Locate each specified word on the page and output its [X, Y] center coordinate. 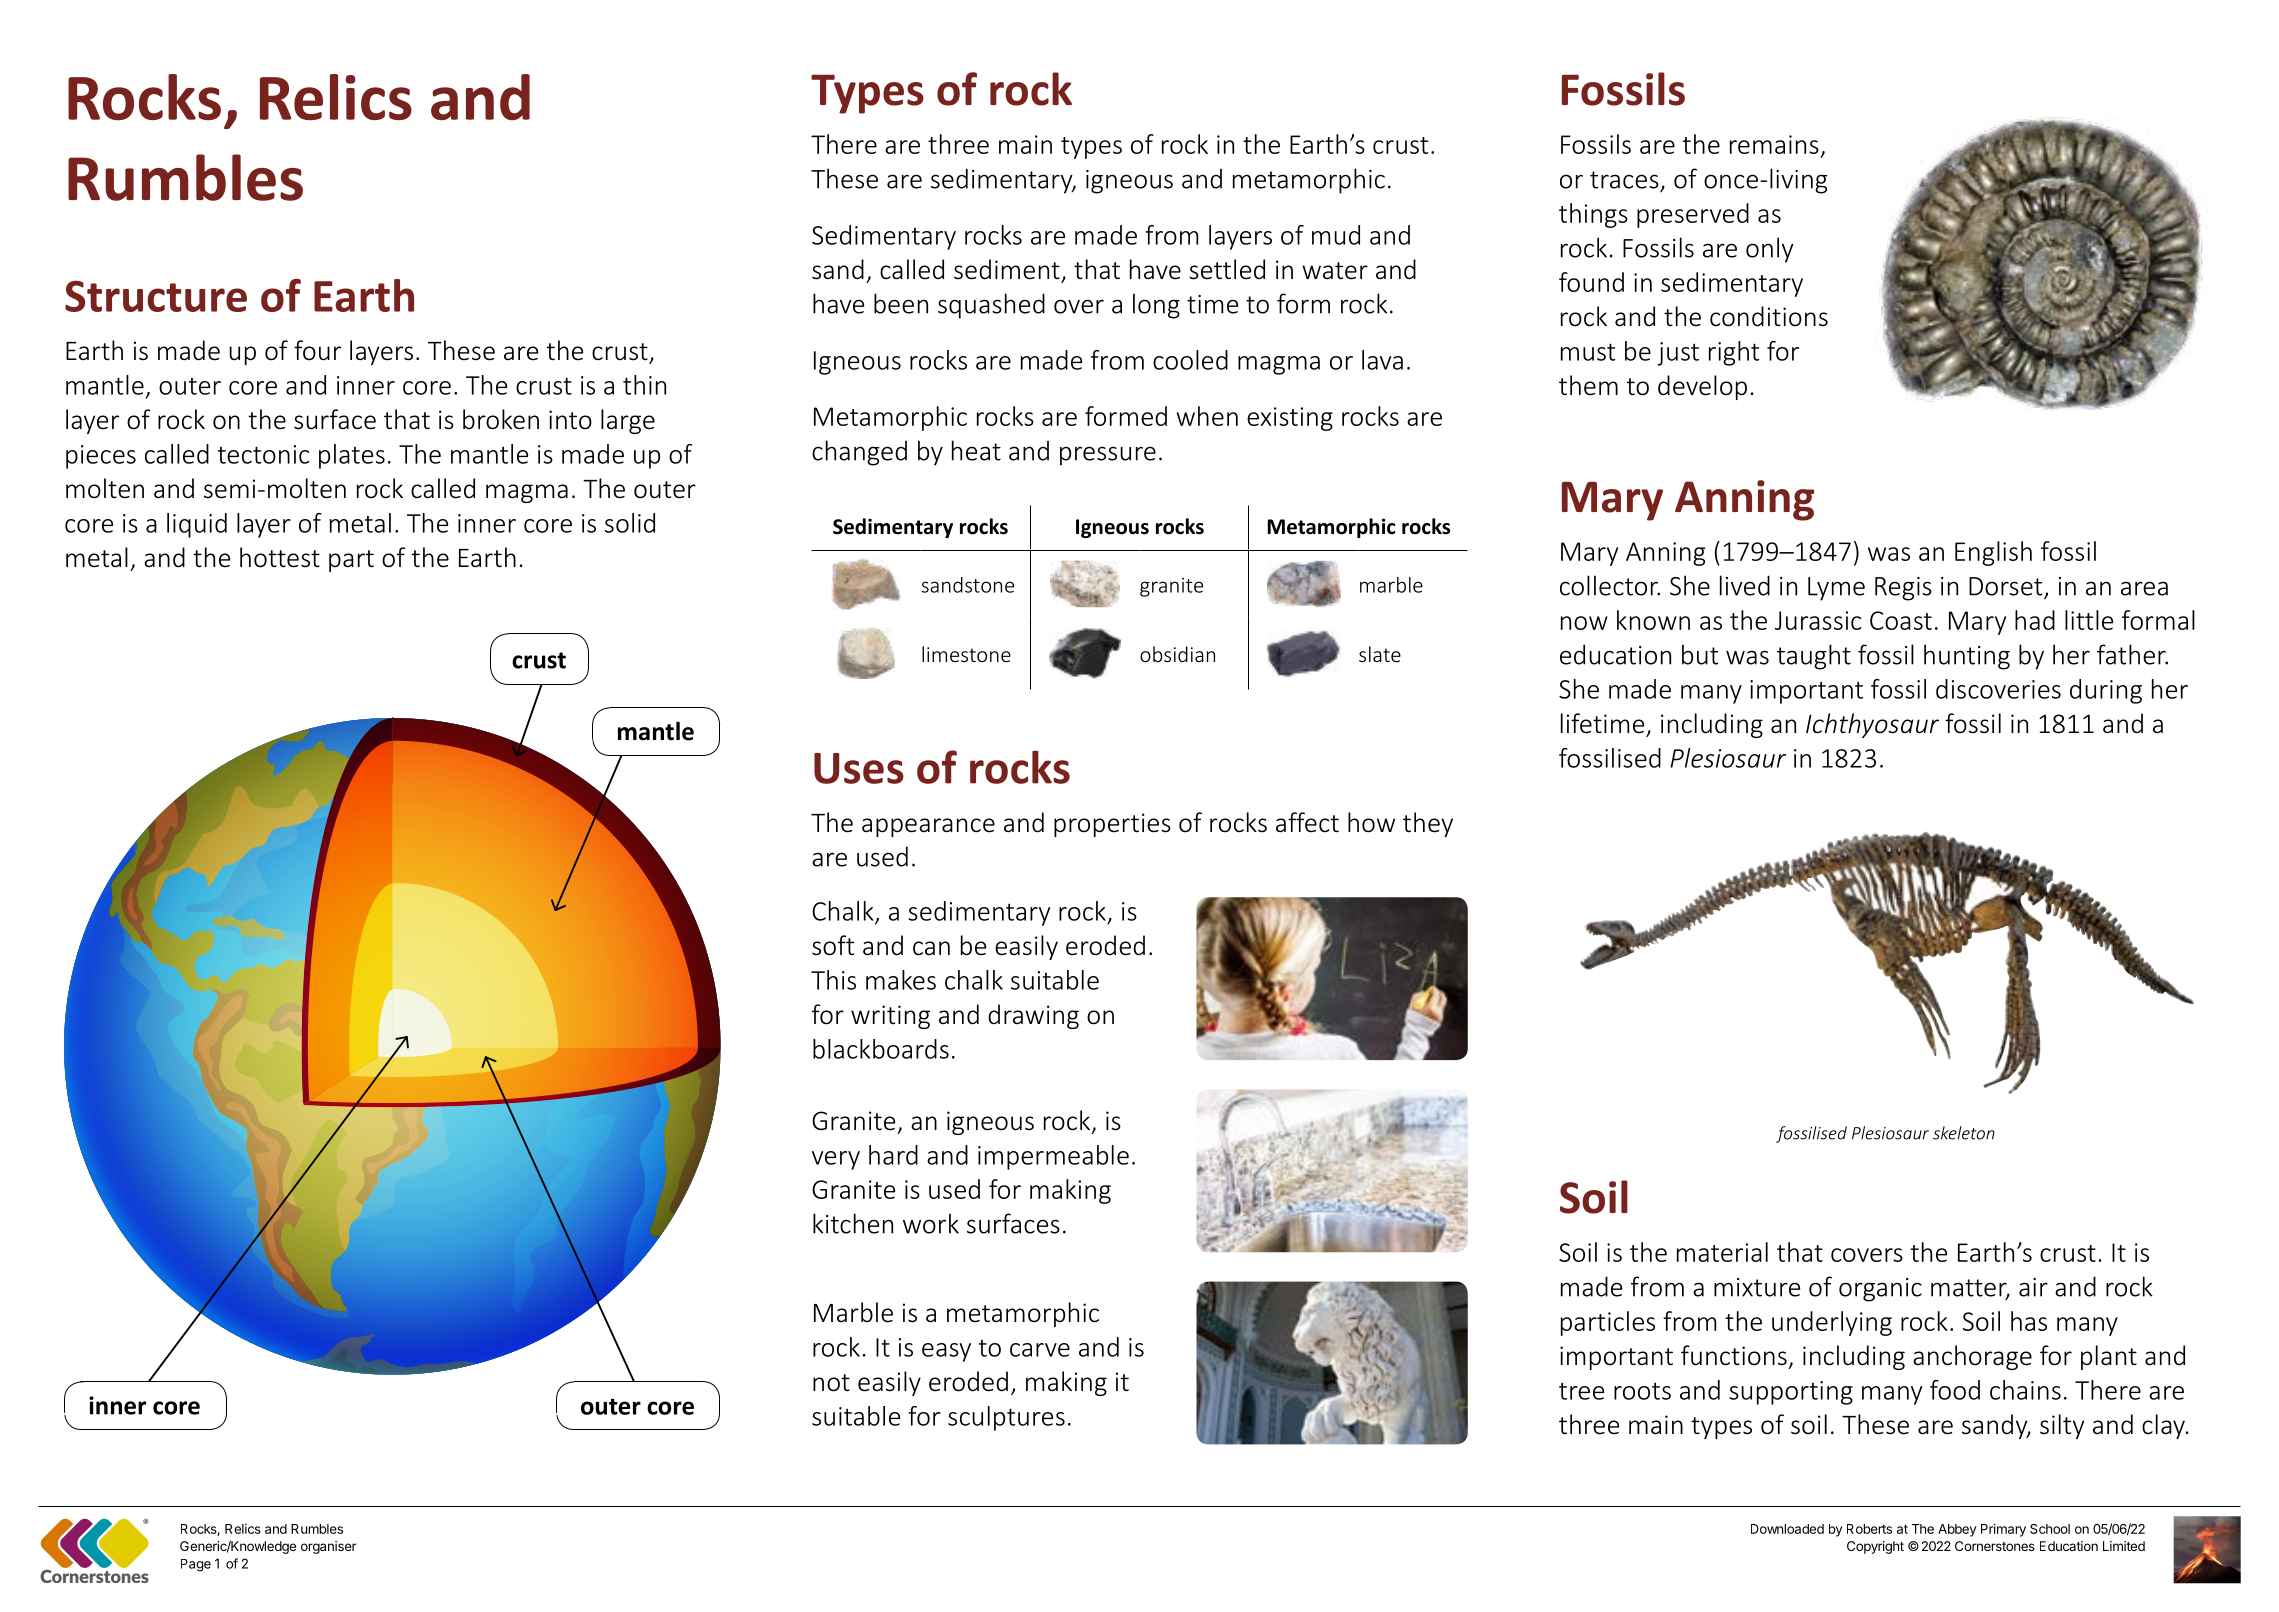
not [831, 1383]
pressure [1108, 456]
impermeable [1053, 1157]
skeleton [1964, 1133]
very [836, 1160]
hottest [280, 557]
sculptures [1006, 1418]
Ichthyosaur [1872, 725]
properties [1112, 825]
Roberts [1869, 1529]
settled [1227, 269]
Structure [156, 296]
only [1770, 250]
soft [833, 945]
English [1993, 553]
